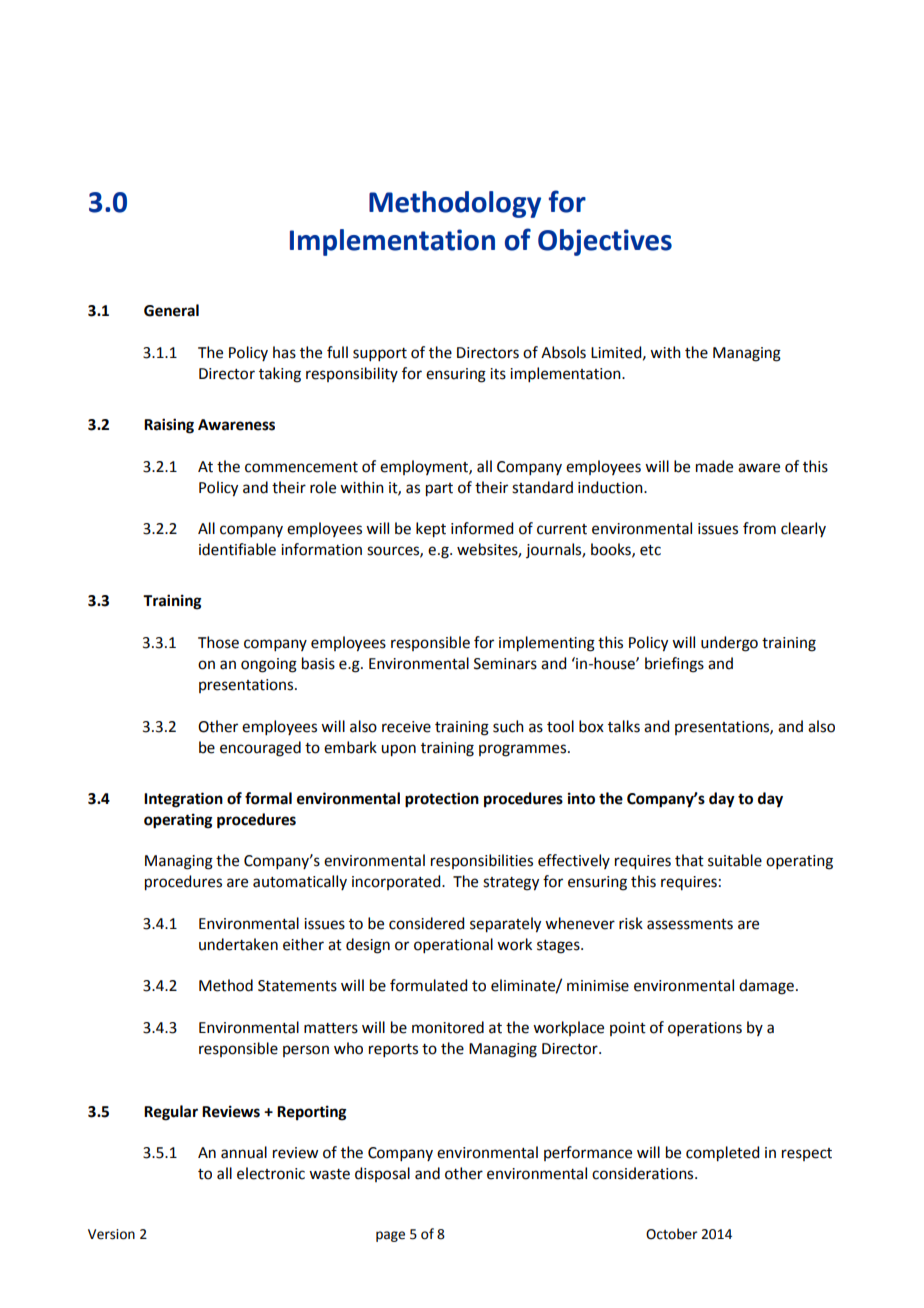 The width and height of the screenshot is (924, 1308). I want to click on damage, so click(766, 987).
